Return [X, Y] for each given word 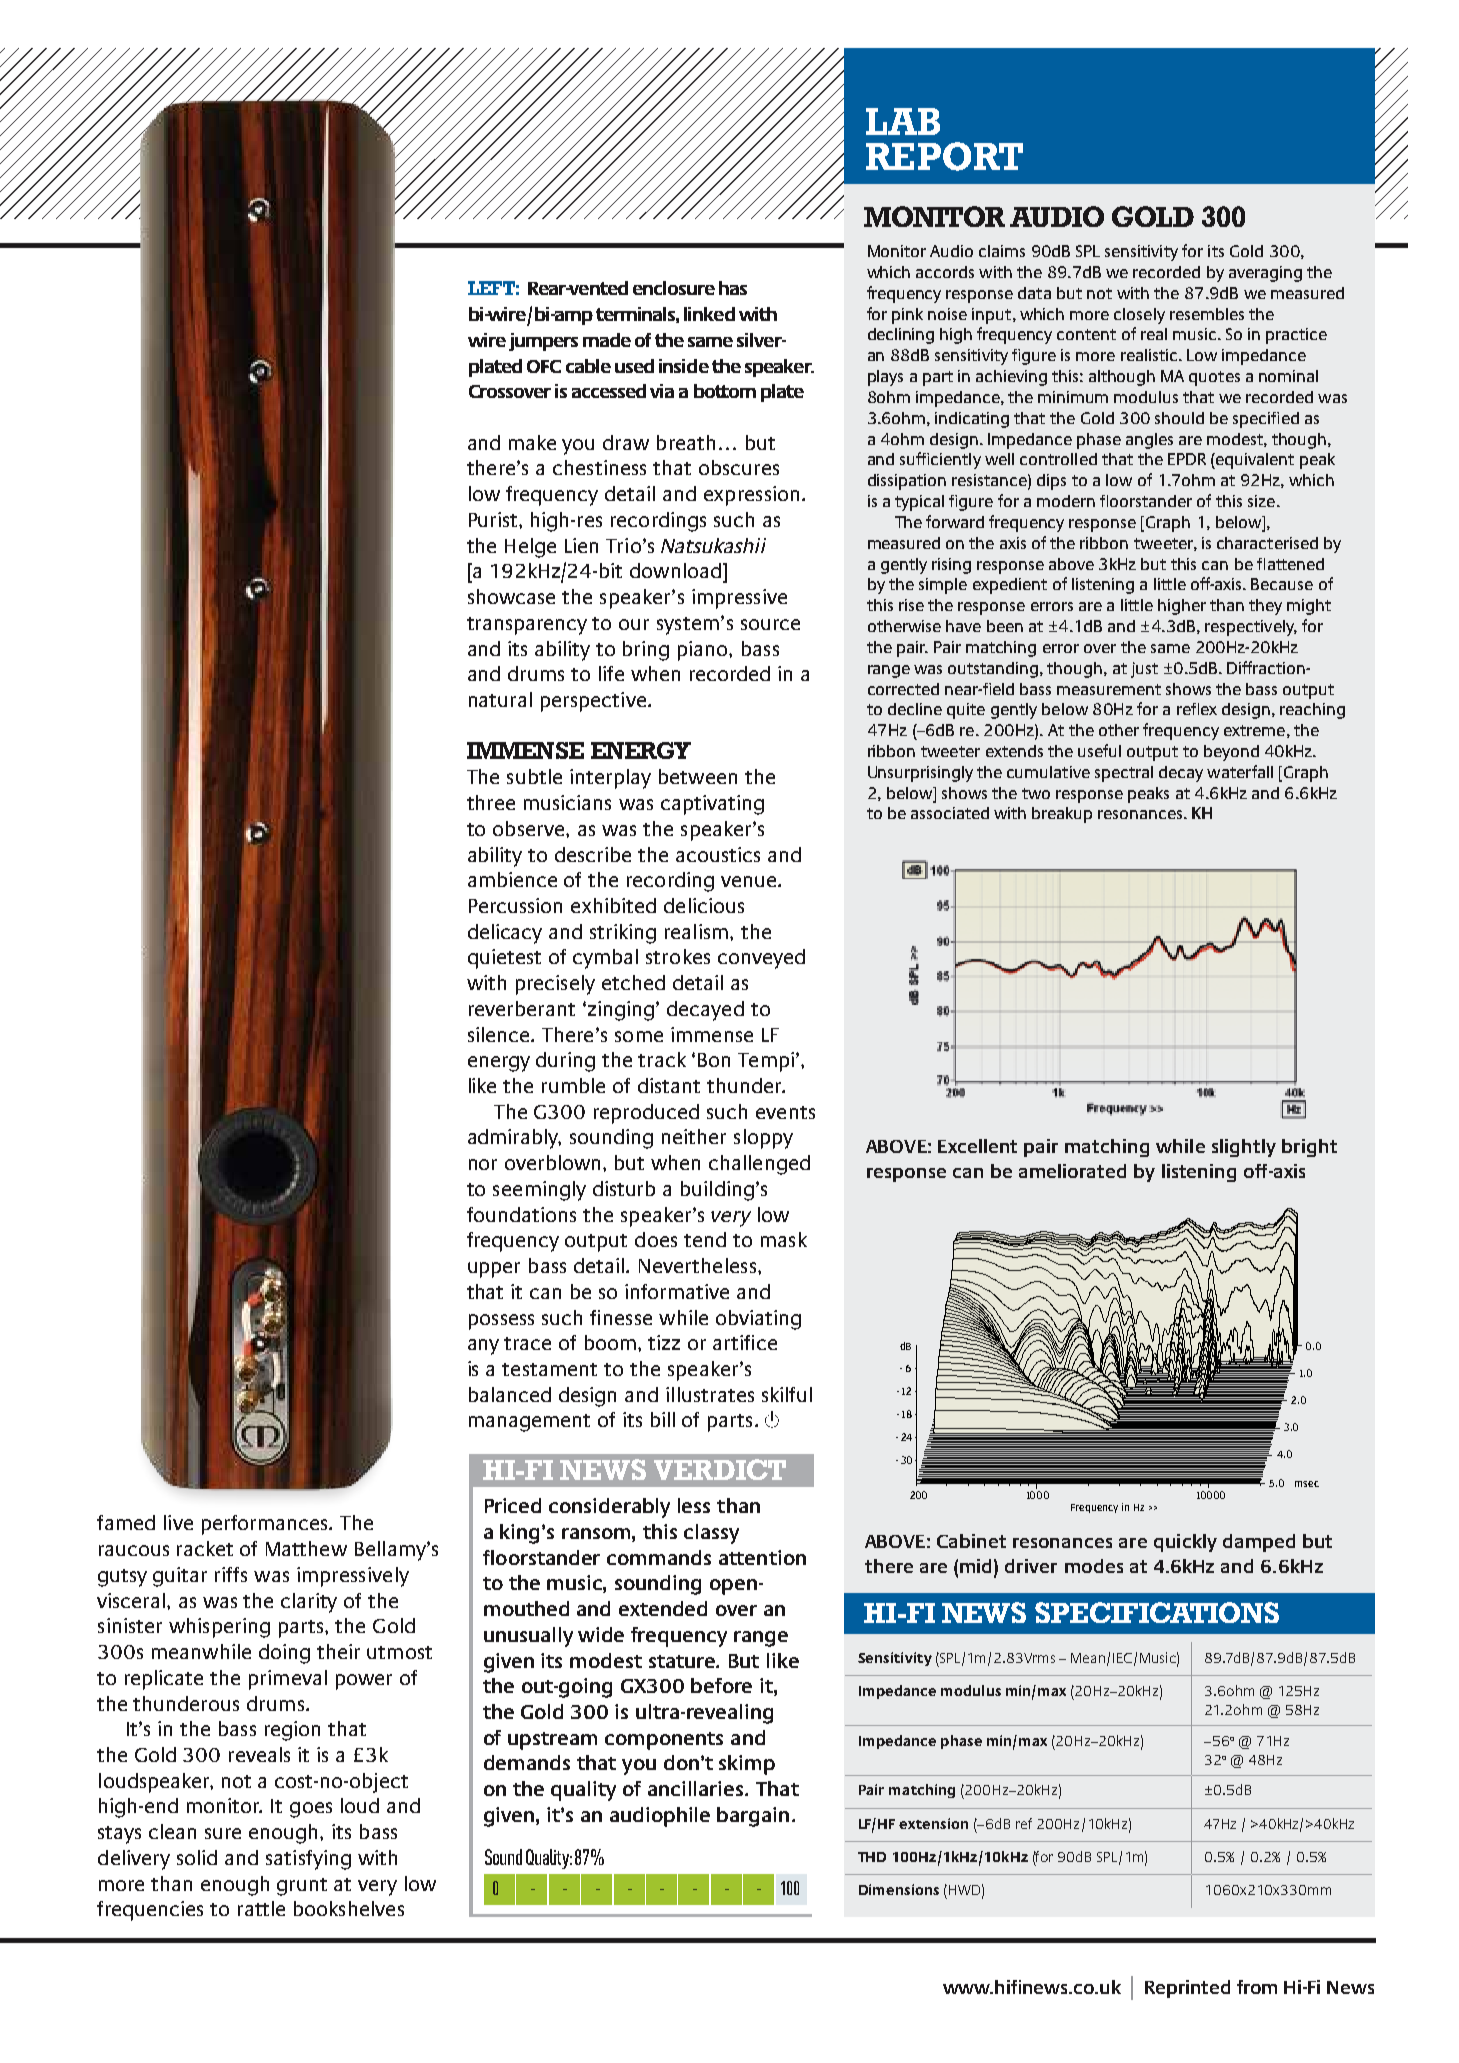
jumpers [543, 342]
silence [500, 1034]
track [662, 1059]
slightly [1244, 1148]
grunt [302, 1887]
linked [709, 314]
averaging [1265, 274]
